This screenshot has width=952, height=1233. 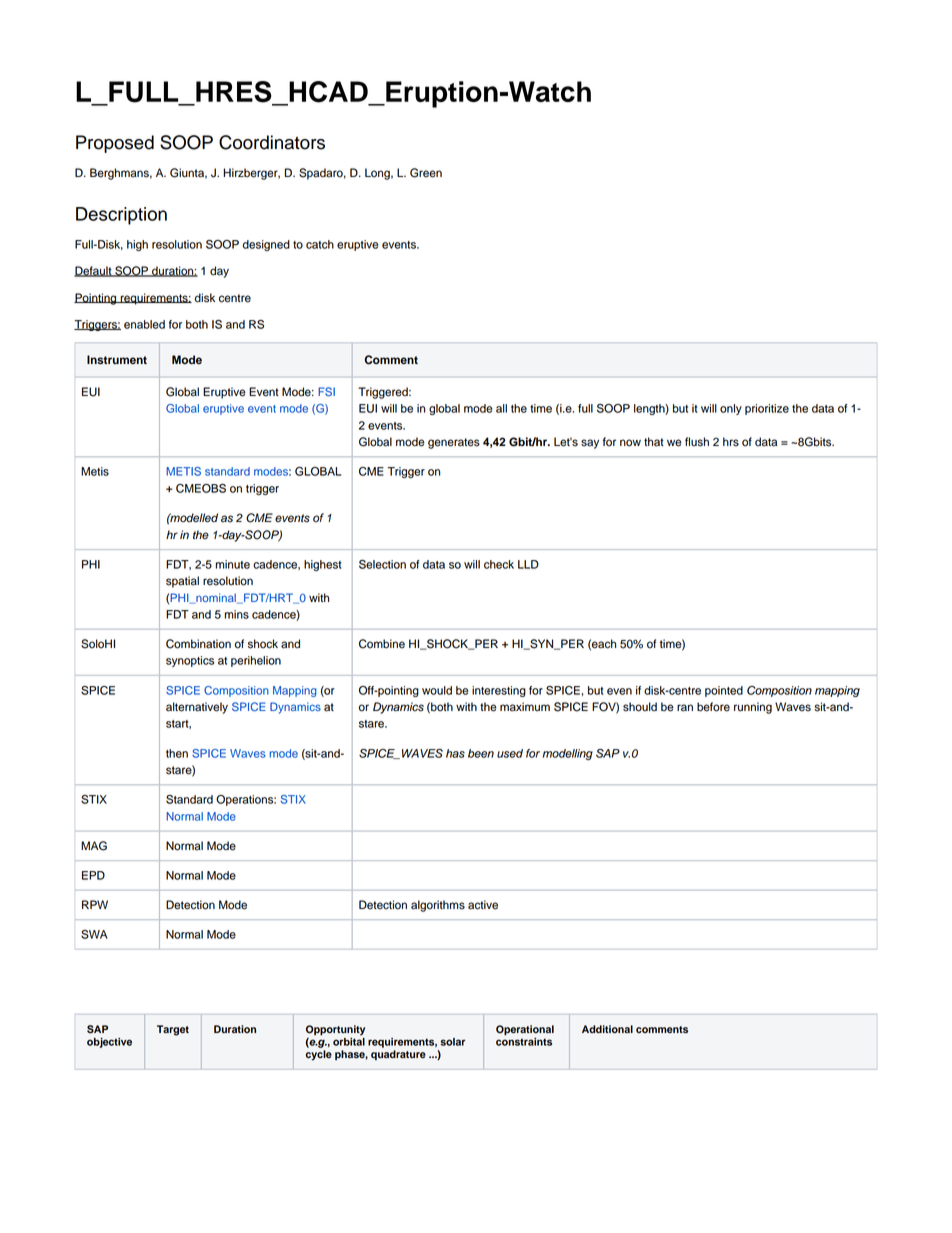 What do you see at coordinates (481, 753) in the screenshot?
I see `been` at bounding box center [481, 753].
